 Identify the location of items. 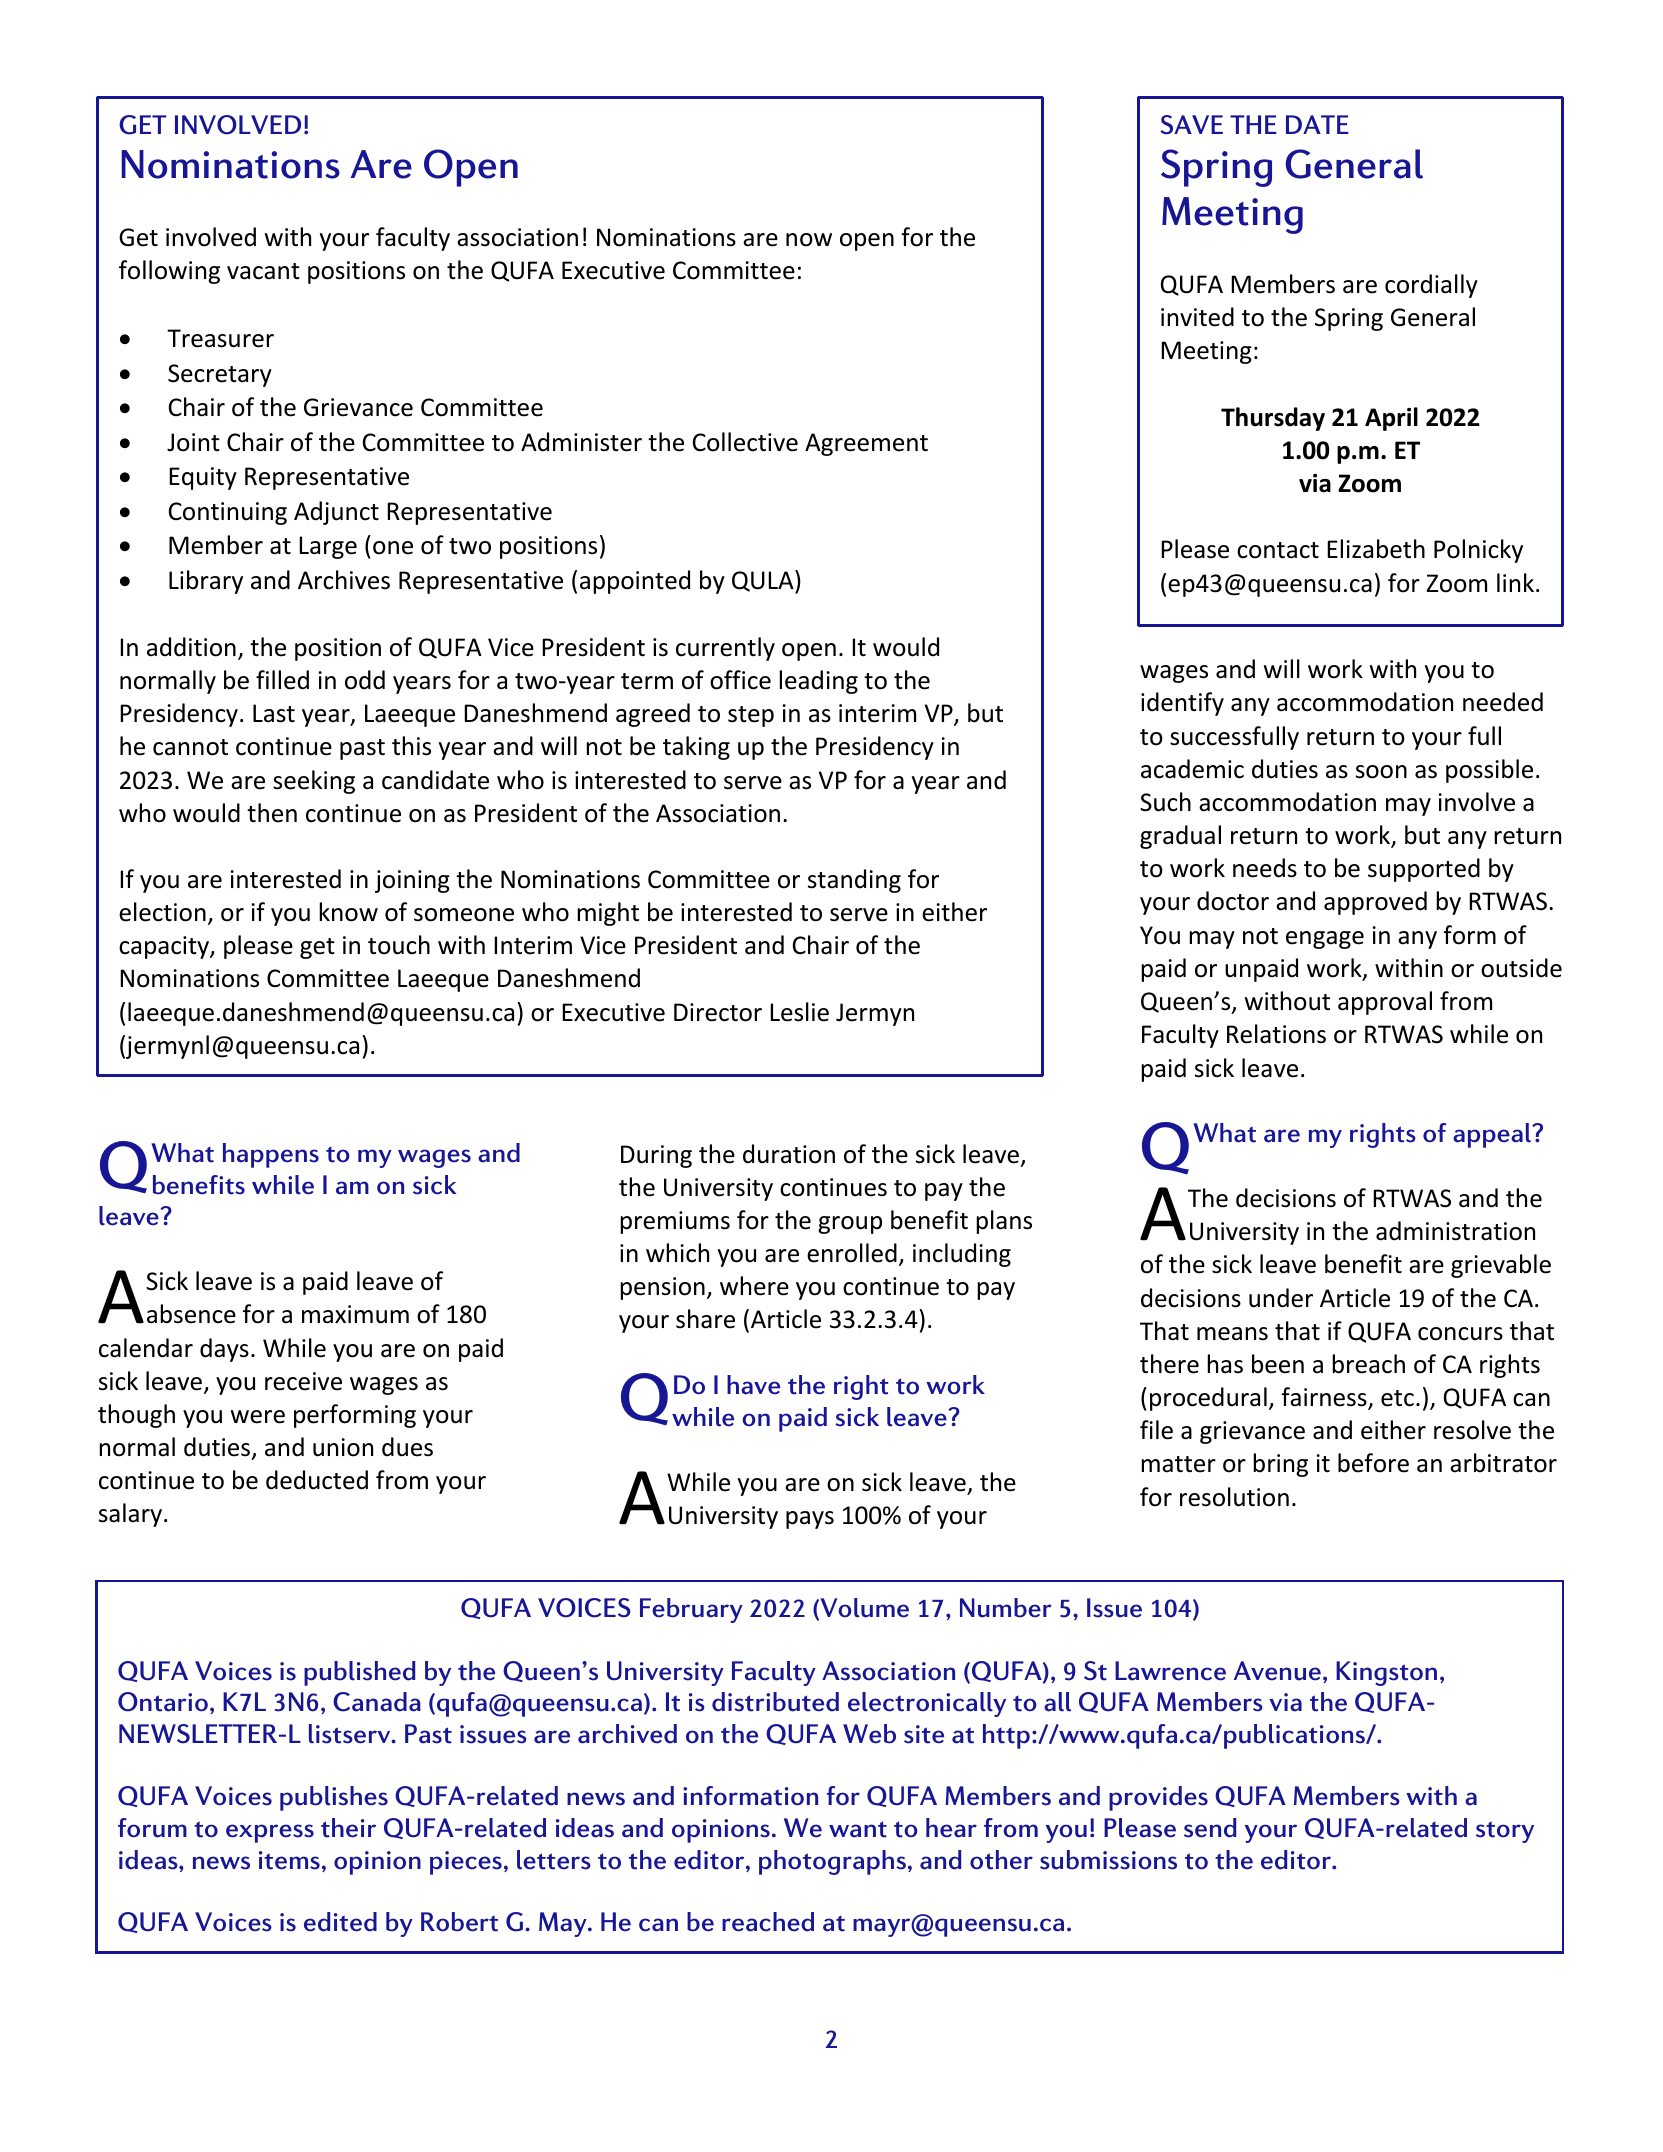
(289, 1860).
